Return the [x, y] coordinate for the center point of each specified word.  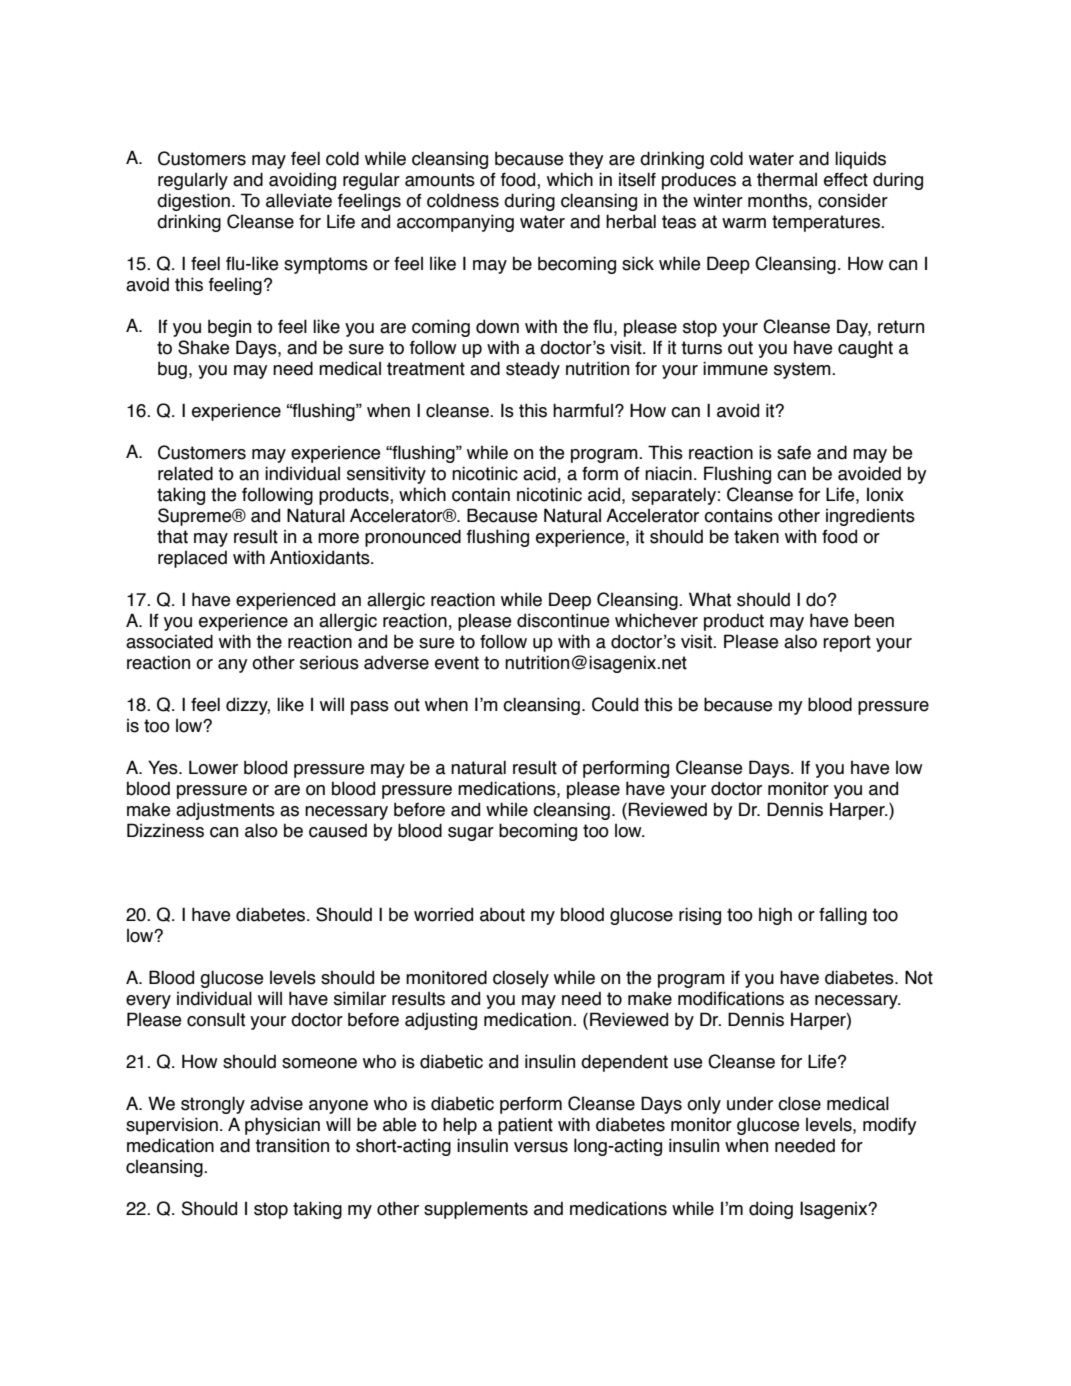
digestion [193, 202]
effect [846, 179]
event [457, 663]
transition [292, 1145]
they [586, 160]
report [847, 643]
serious [329, 663]
